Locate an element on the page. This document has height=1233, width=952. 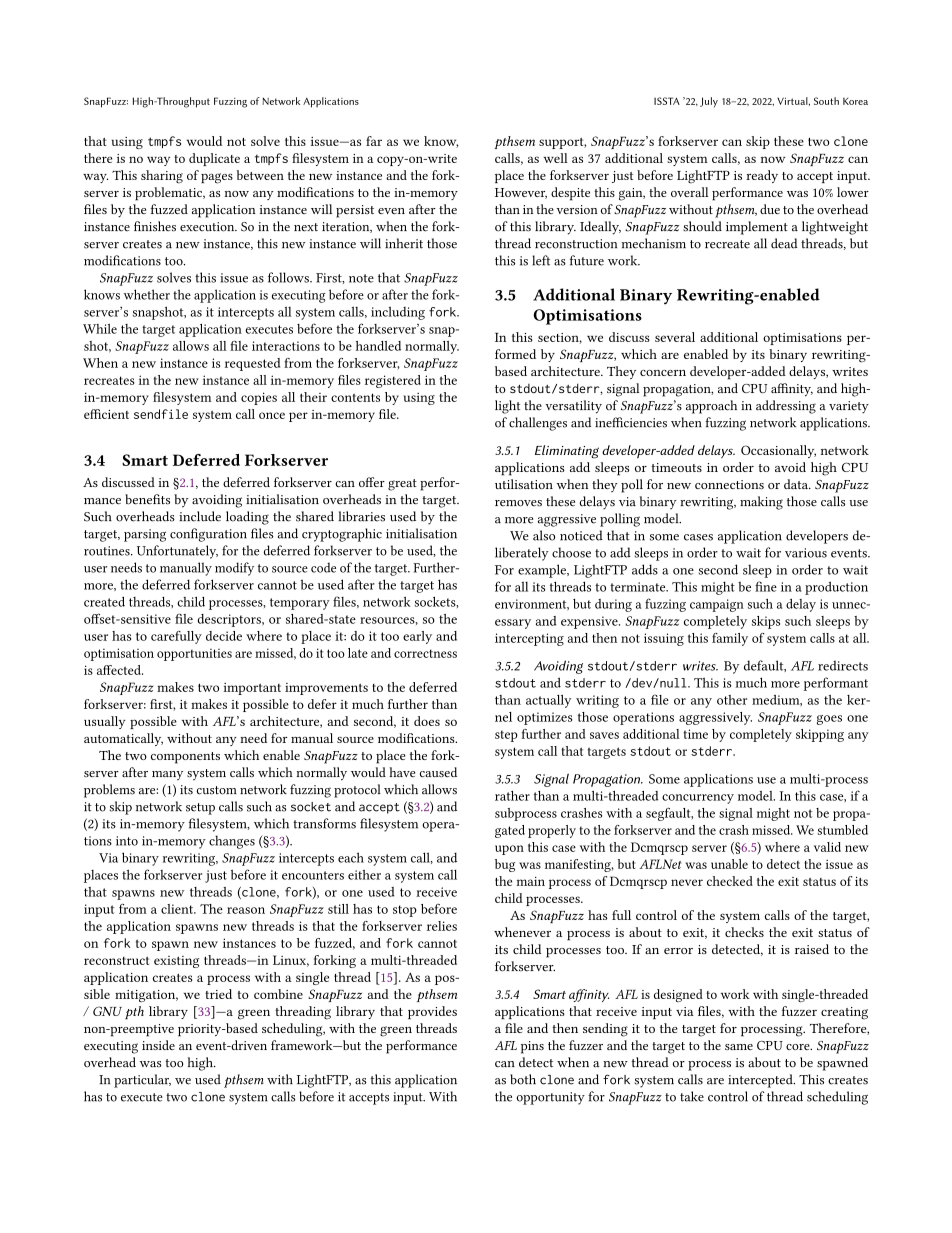
unable is located at coordinates (729, 864).
